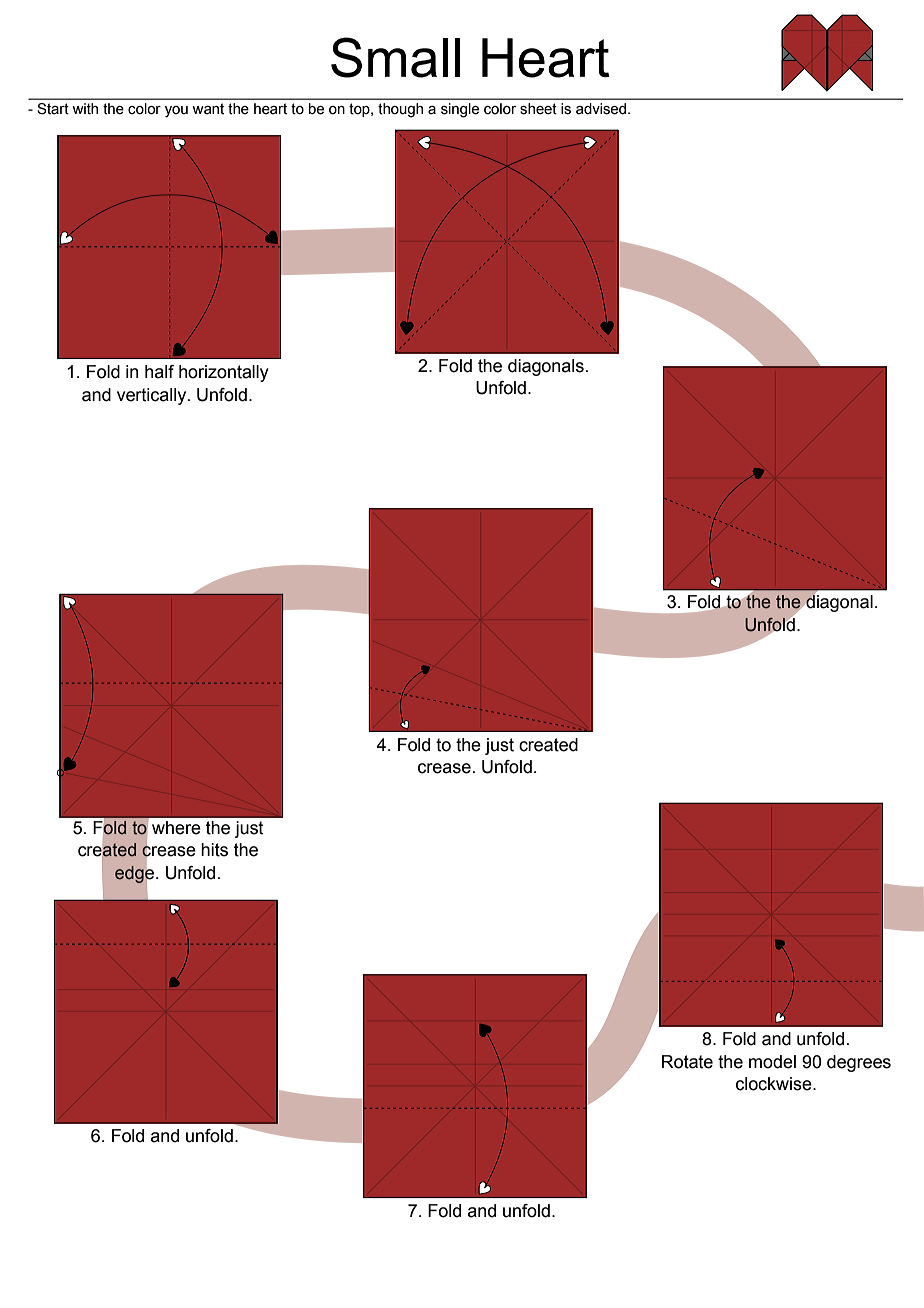 The image size is (924, 1308). Describe the element at coordinates (859, 1063) in the page. I see `degrees` at that location.
